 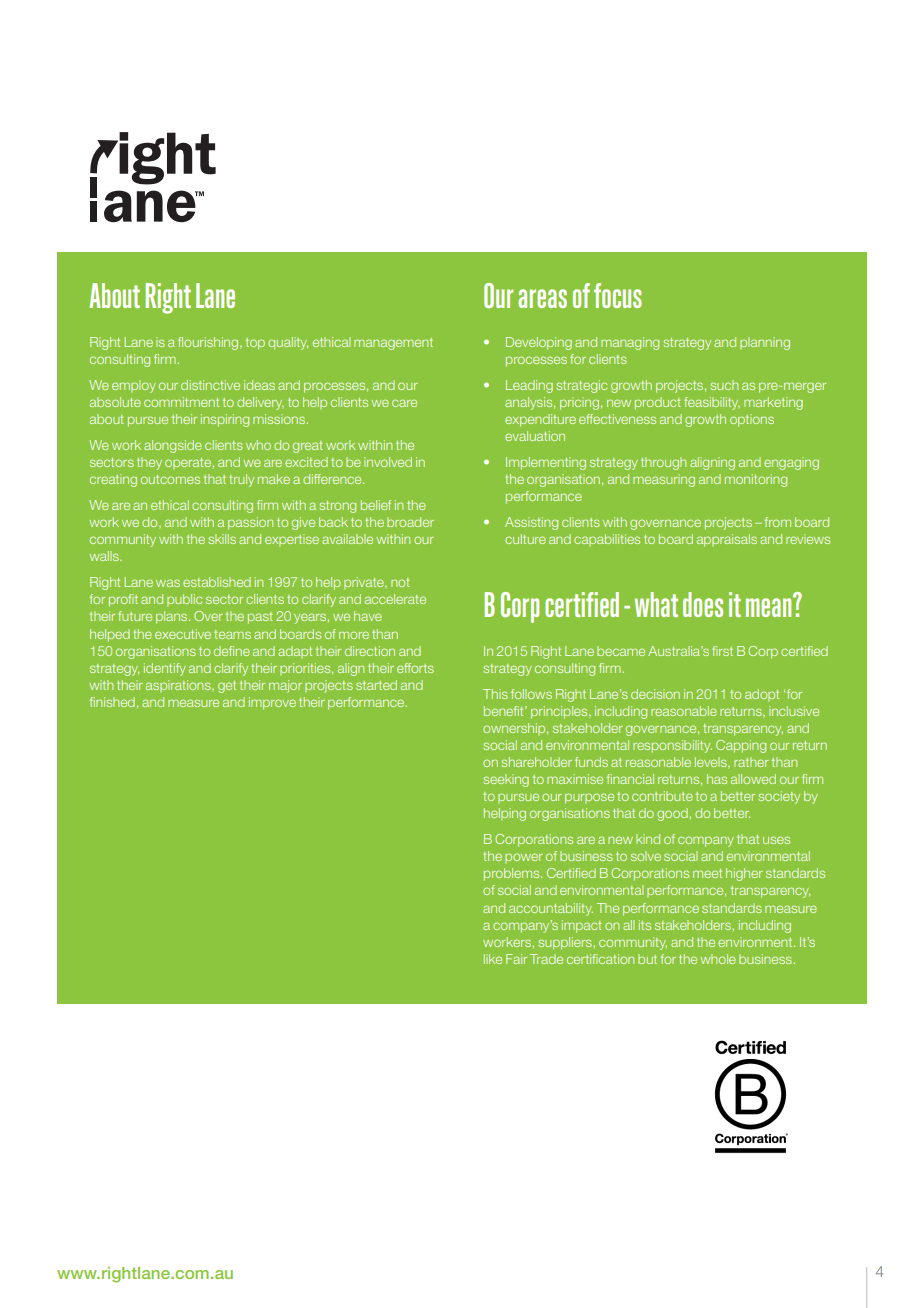 What do you see at coordinates (718, 959) in the page?
I see `whole` at bounding box center [718, 959].
